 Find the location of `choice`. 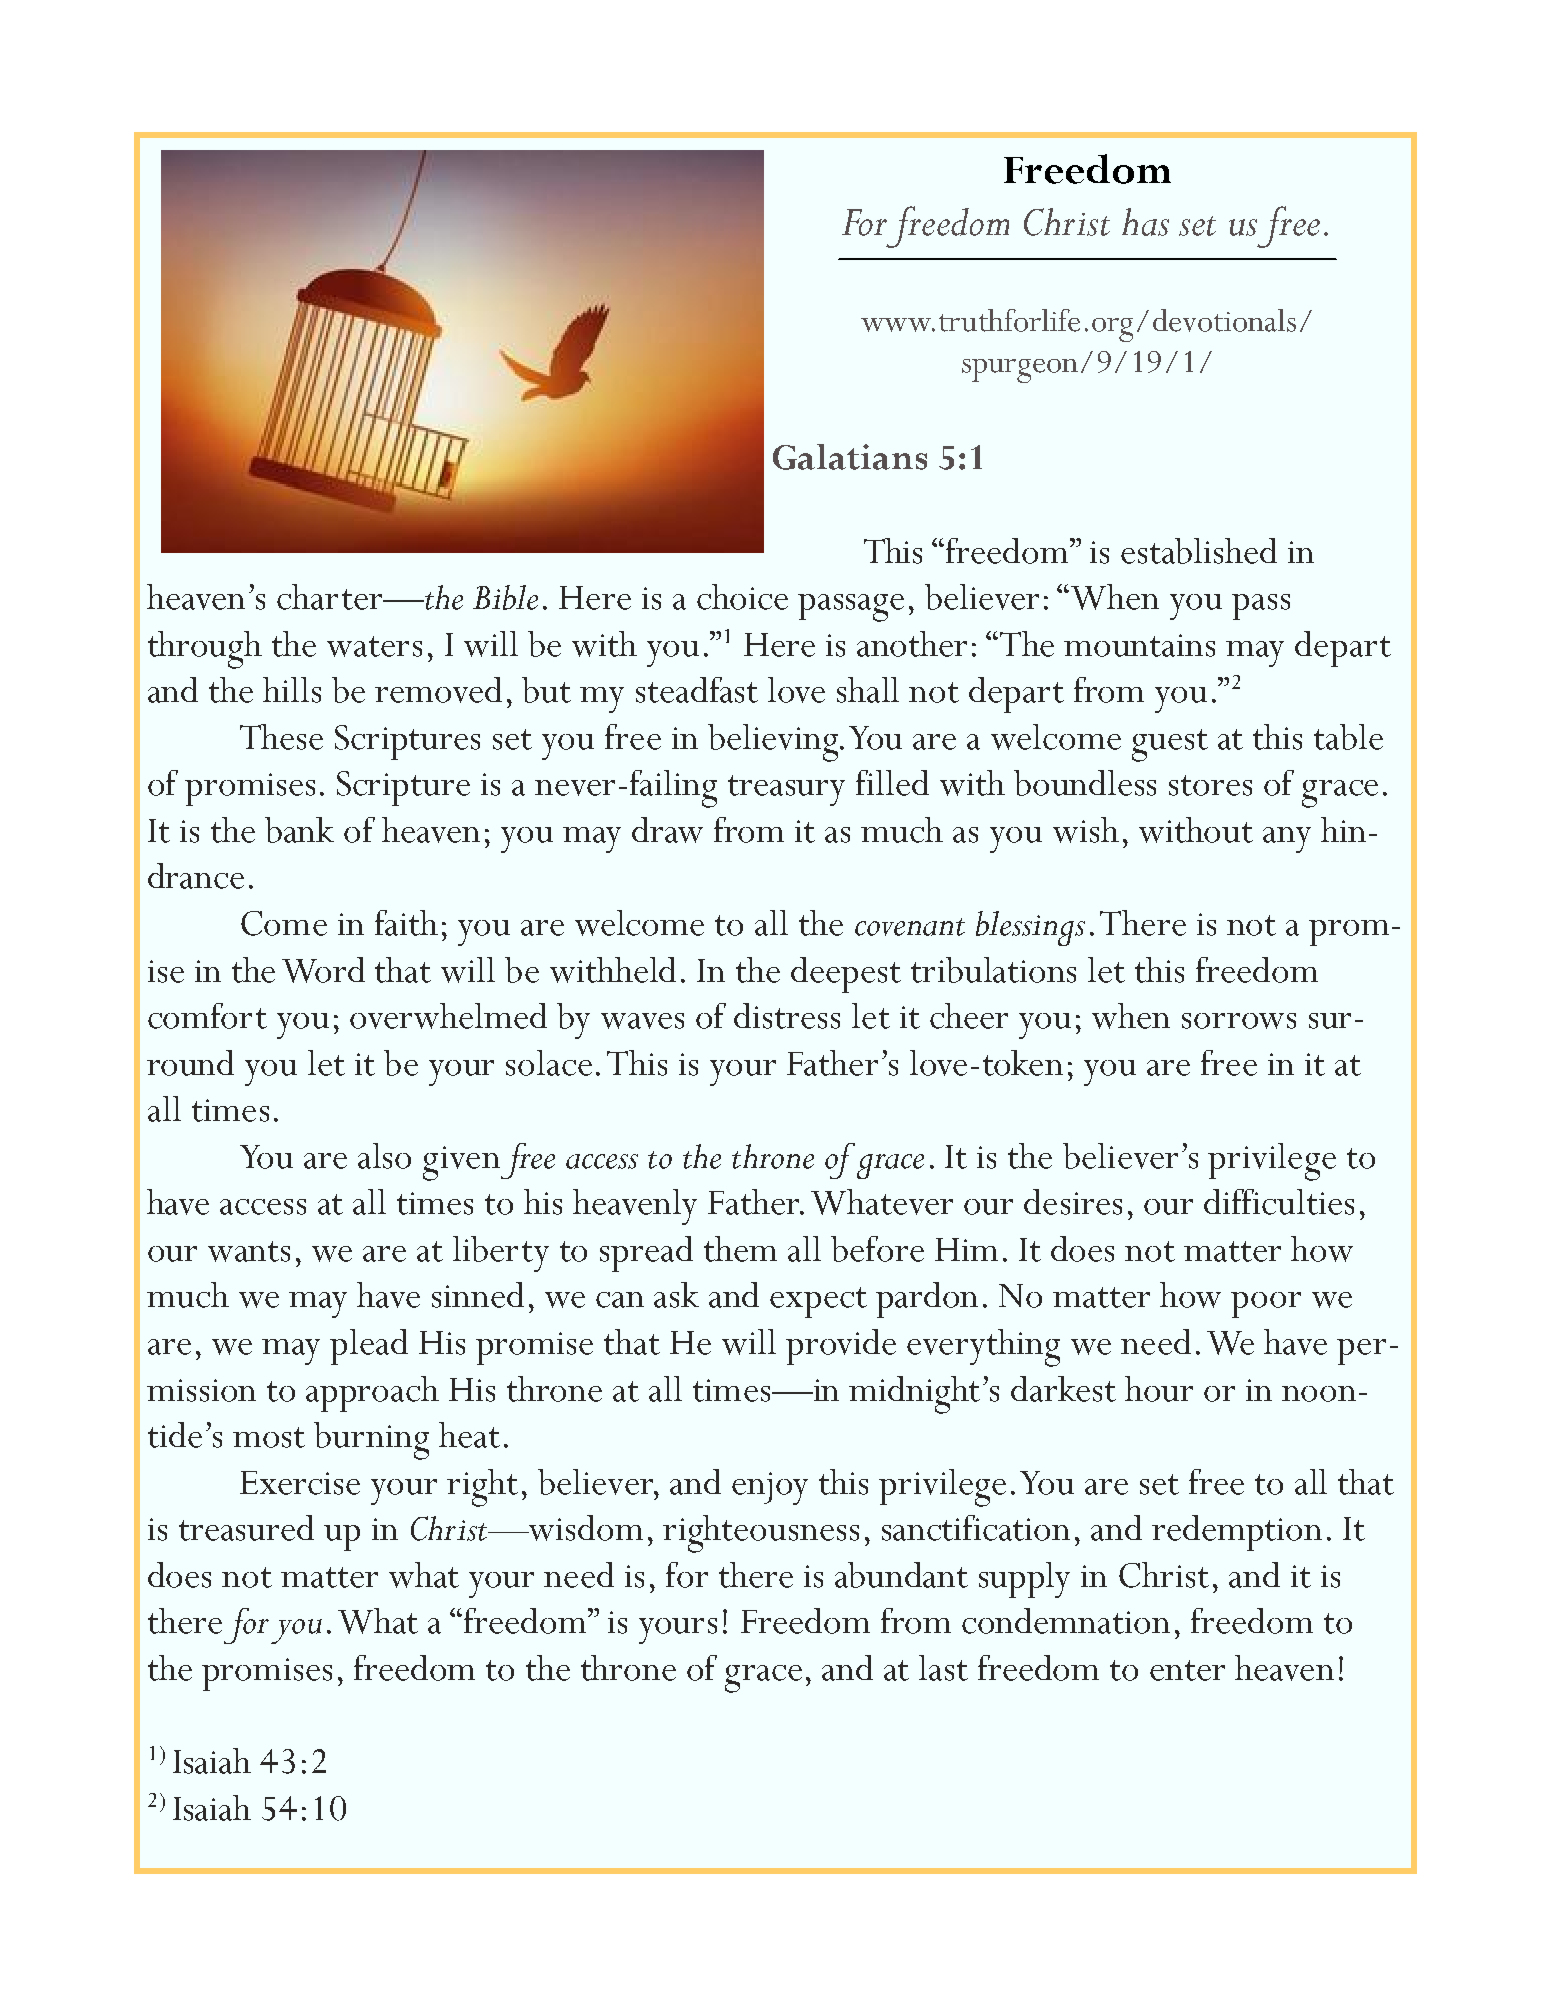

choice is located at coordinates (742, 597).
